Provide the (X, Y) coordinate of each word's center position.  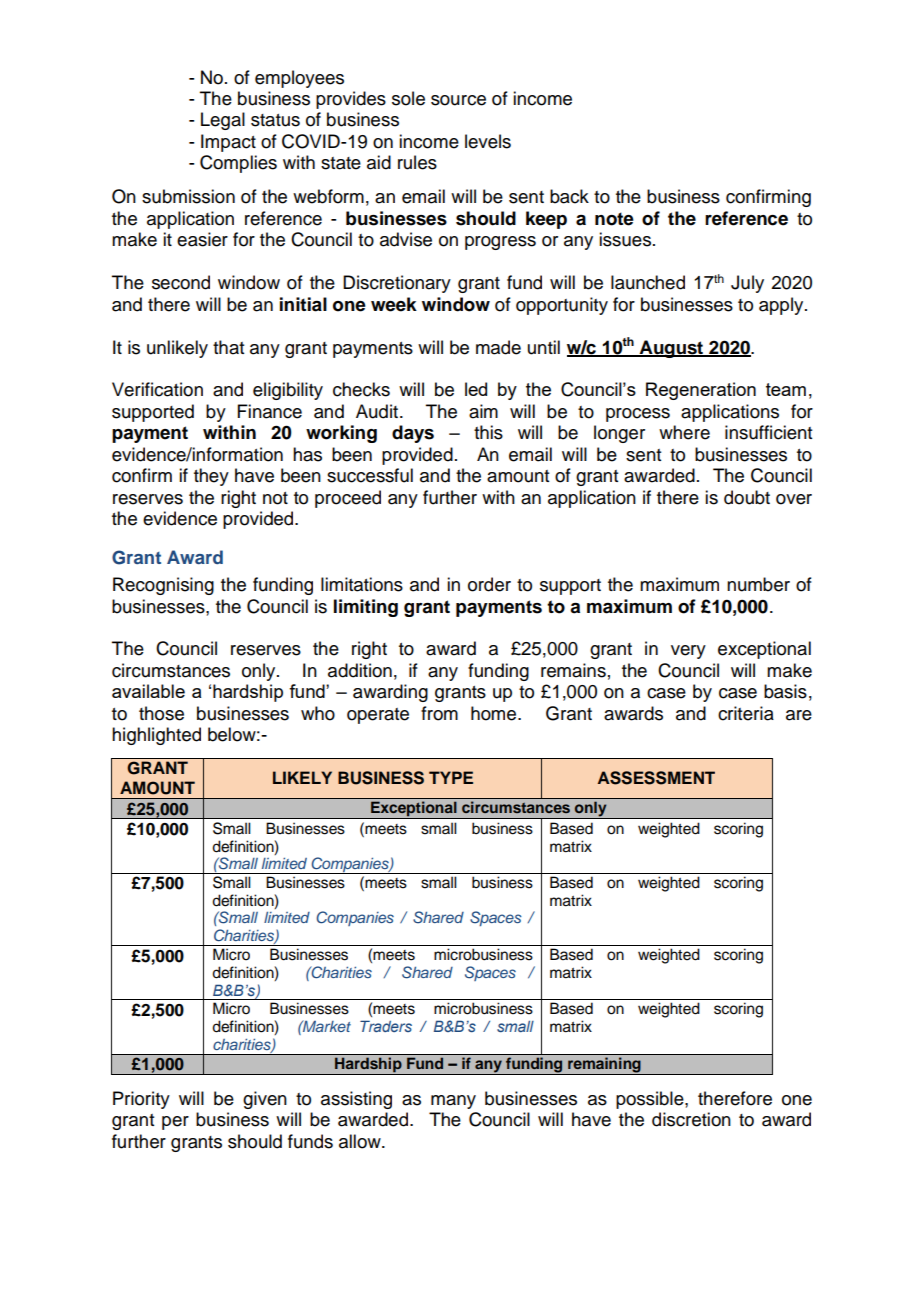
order (489, 584)
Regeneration (701, 391)
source (458, 100)
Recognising (163, 586)
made (498, 347)
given (265, 1100)
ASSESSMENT (656, 778)
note (614, 219)
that (228, 347)
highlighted (156, 736)
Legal (223, 121)
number (758, 584)
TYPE (451, 777)
